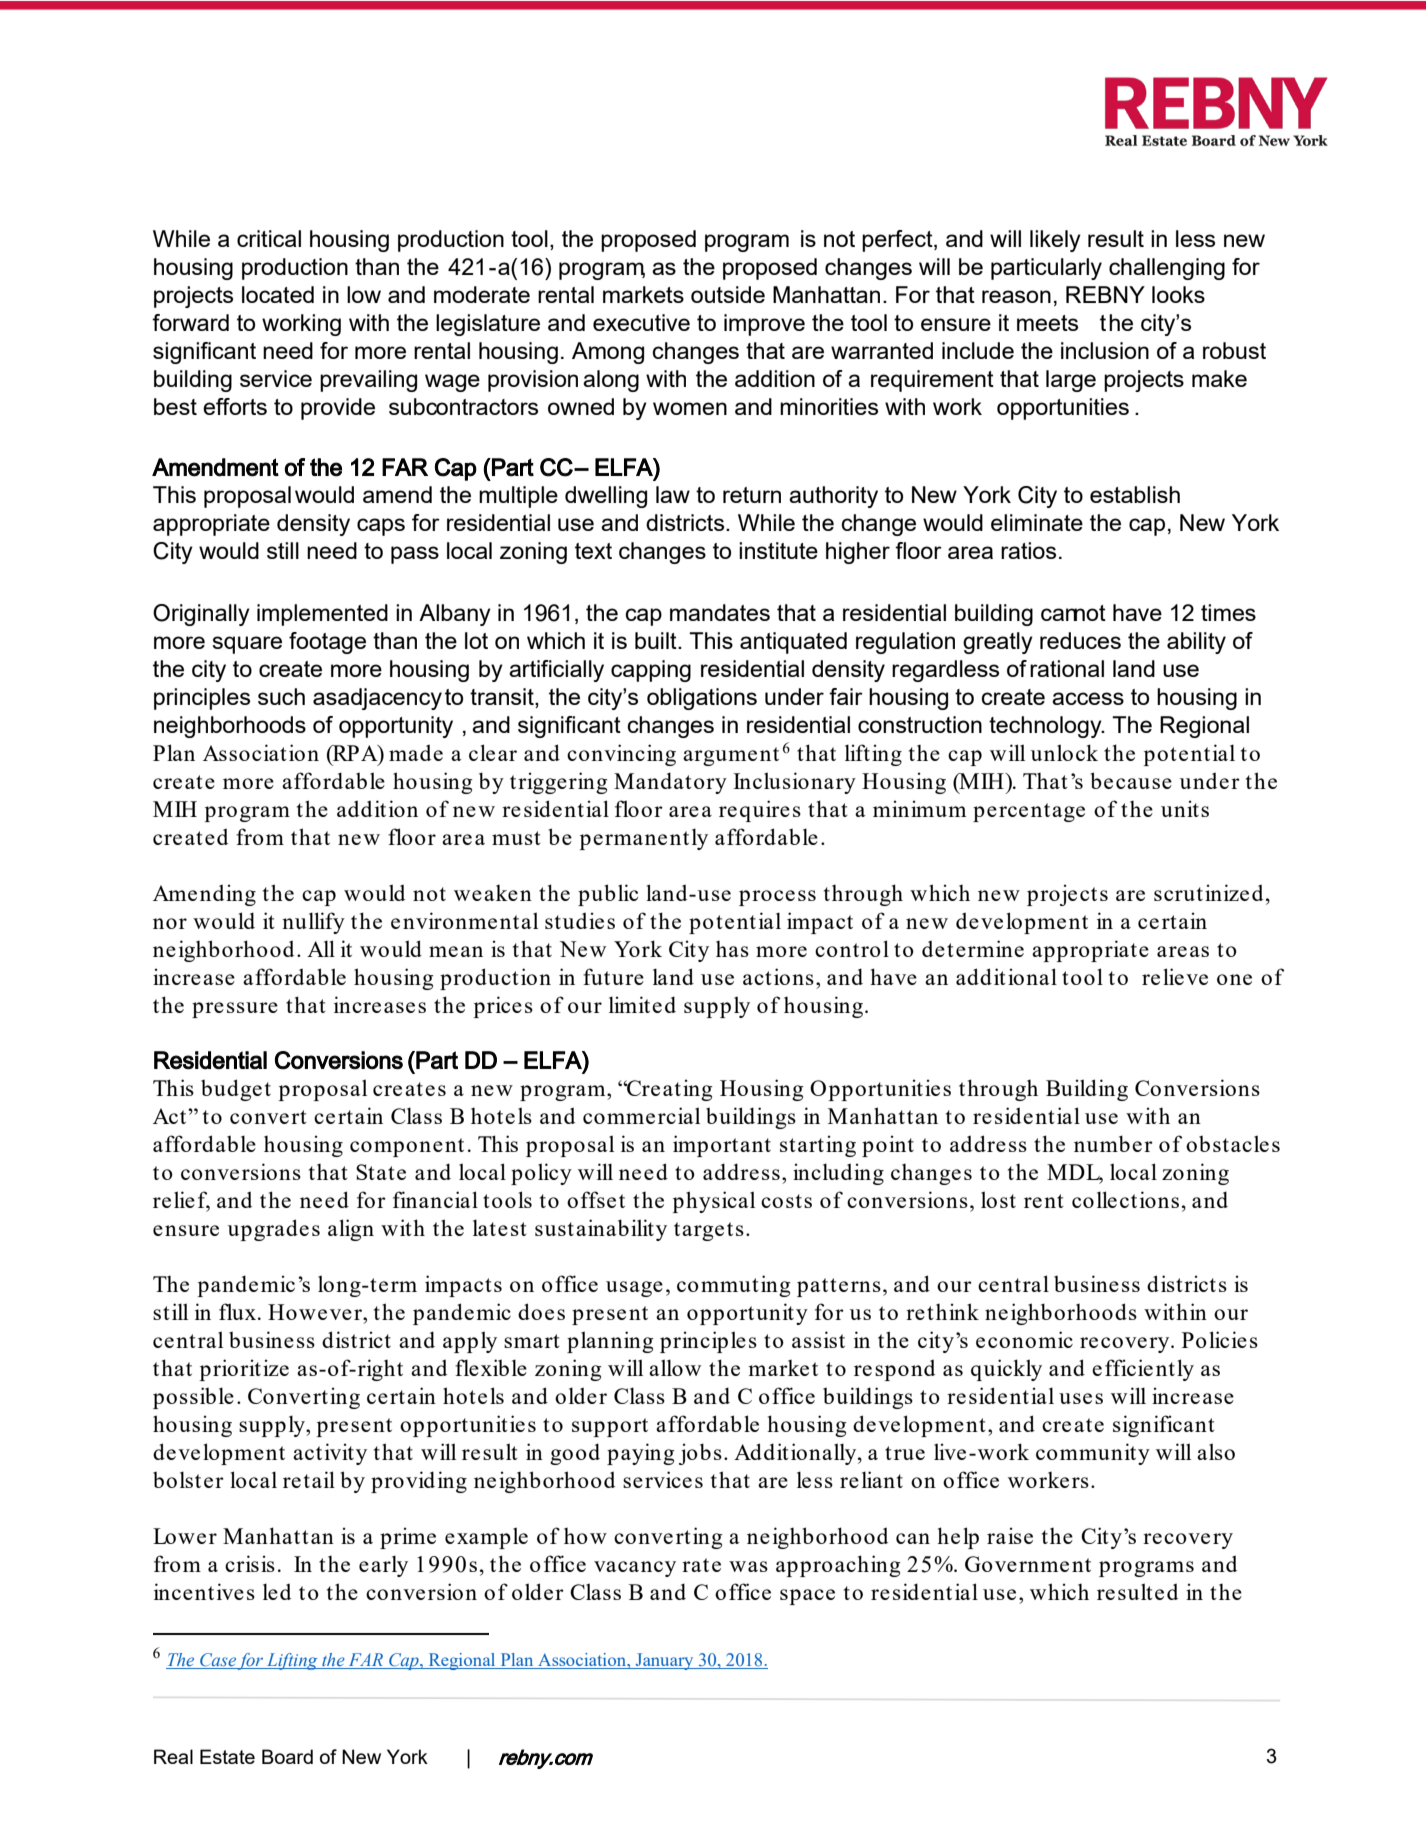 The width and height of the image is (1426, 1846). I want to click on Board, so click(287, 1756).
